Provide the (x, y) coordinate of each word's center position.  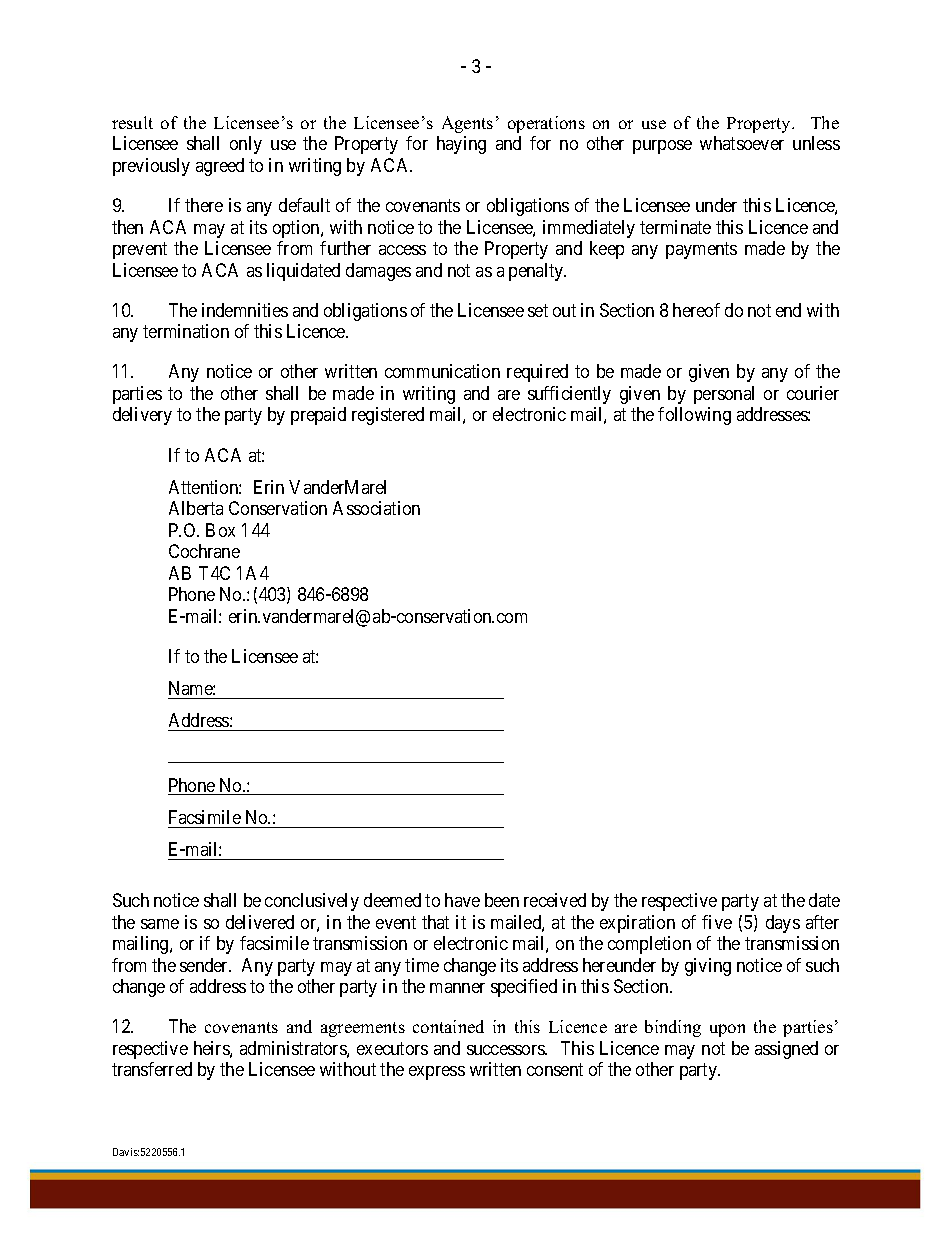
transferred (152, 1069)
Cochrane (204, 551)
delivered (260, 922)
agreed (220, 167)
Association (376, 508)
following (694, 416)
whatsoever (742, 143)
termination (186, 331)
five (717, 922)
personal (724, 395)
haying (461, 145)
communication (442, 371)
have (462, 900)
